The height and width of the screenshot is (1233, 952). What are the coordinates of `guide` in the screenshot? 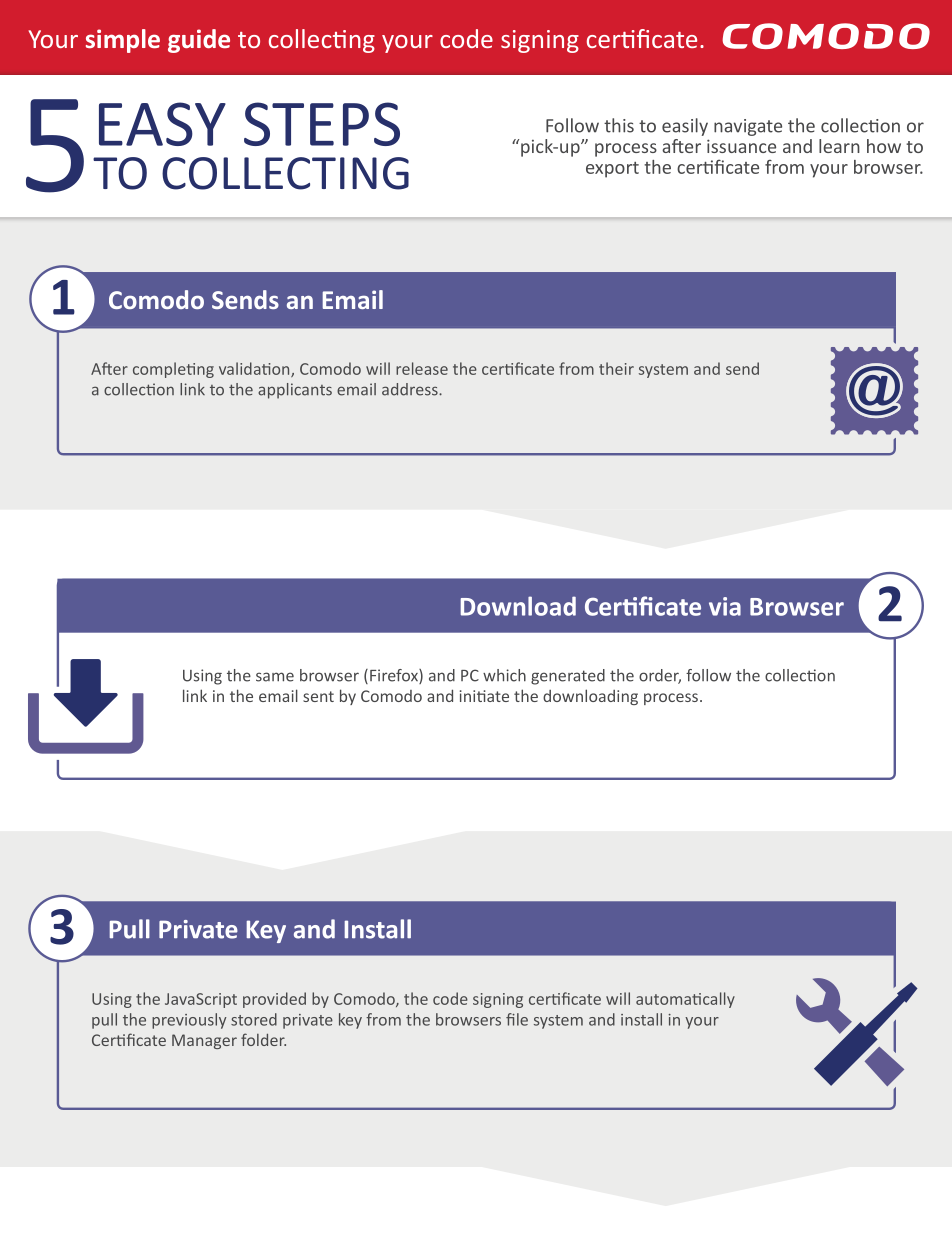 It's located at (199, 41).
